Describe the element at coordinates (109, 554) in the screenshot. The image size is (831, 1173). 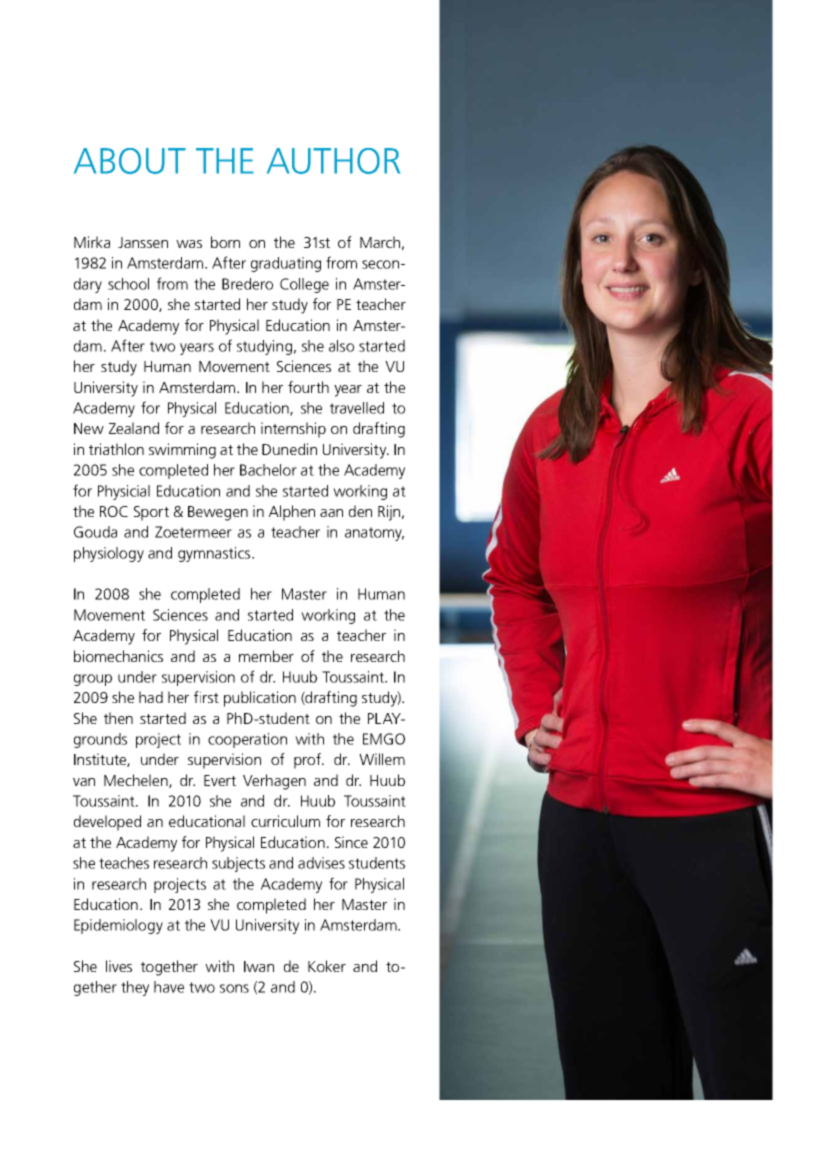
I see `physiology` at that location.
